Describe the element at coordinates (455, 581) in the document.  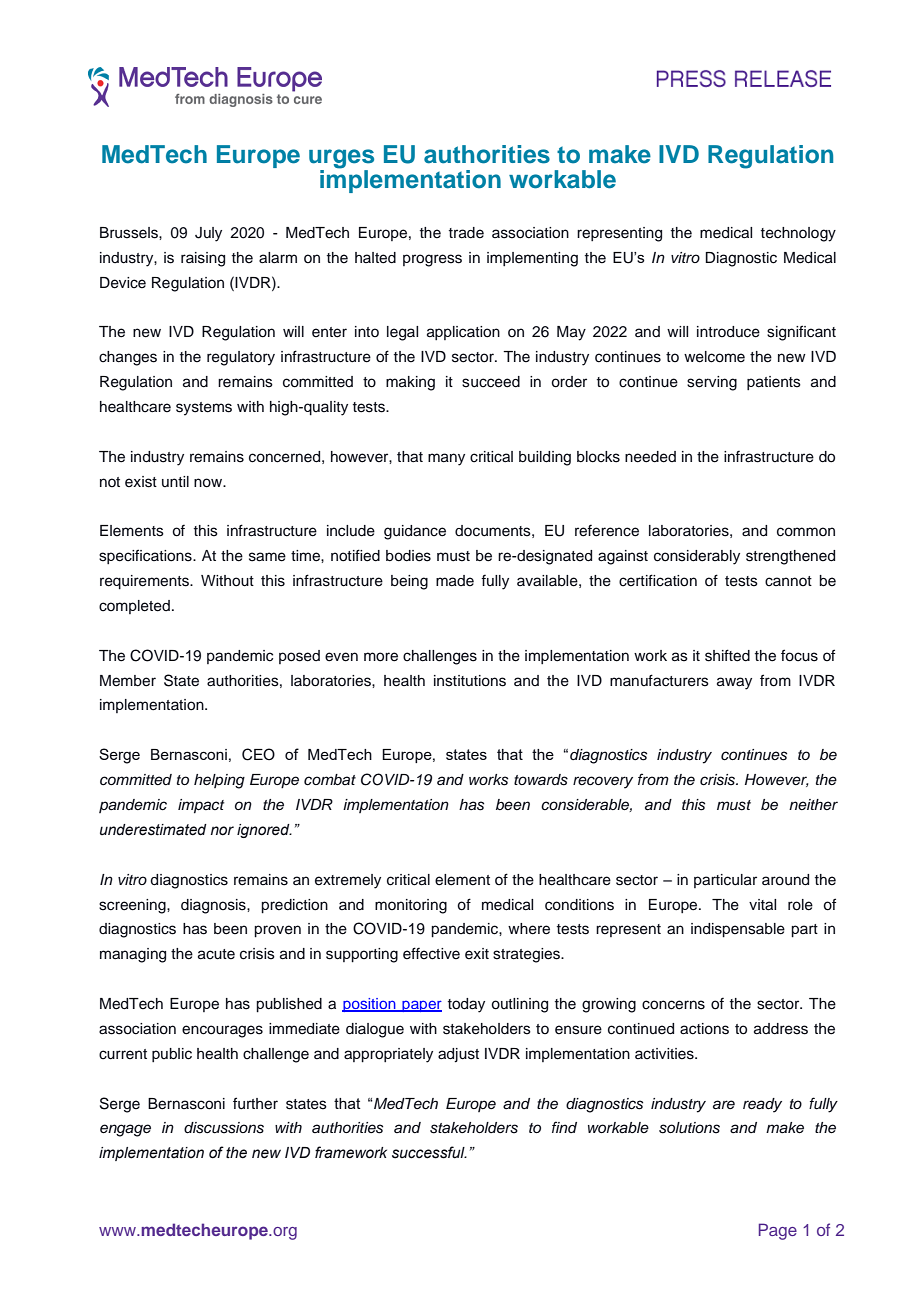
I see `made` at that location.
